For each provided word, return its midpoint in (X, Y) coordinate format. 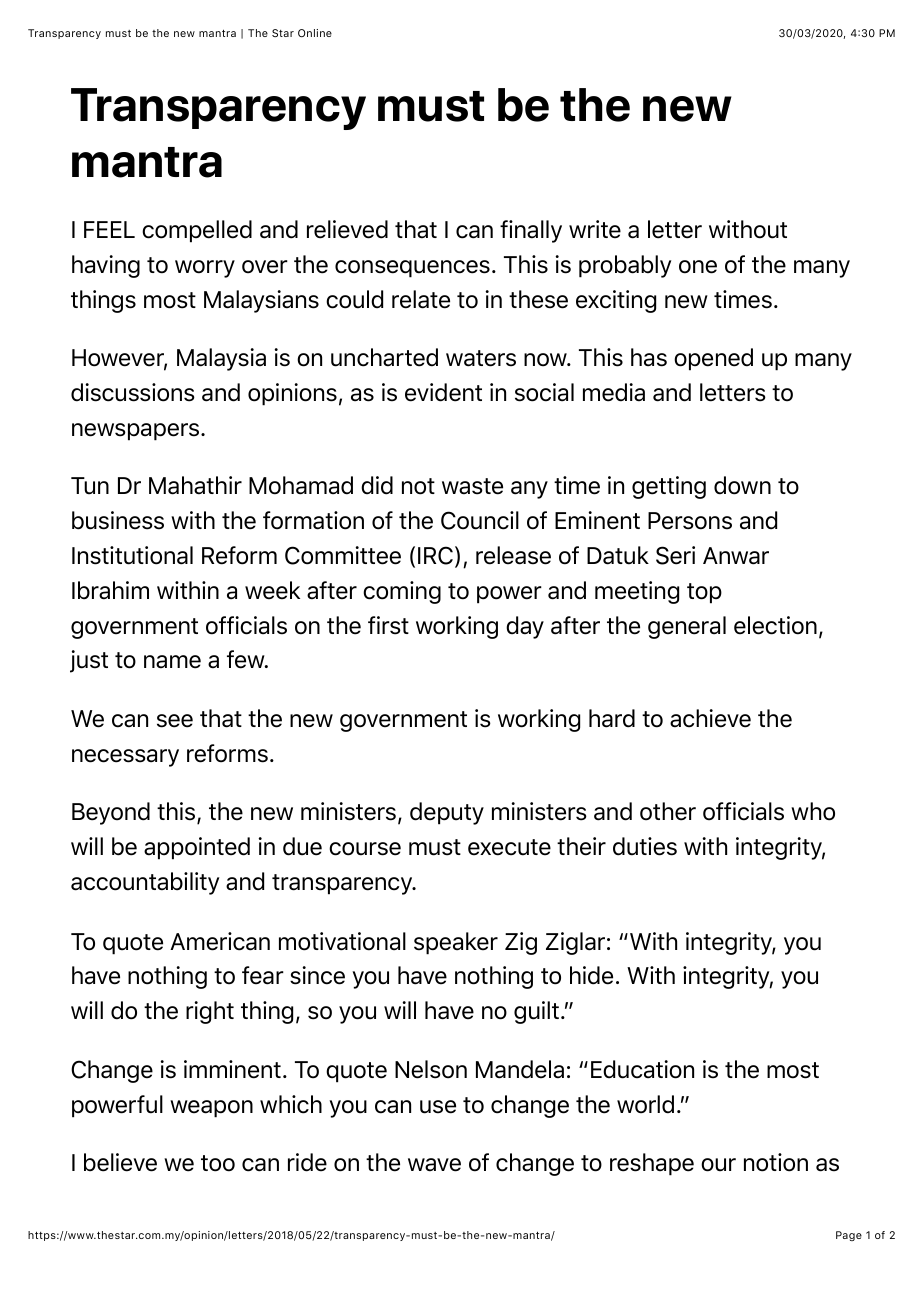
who (813, 811)
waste (472, 486)
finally (531, 231)
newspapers (137, 432)
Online (315, 33)
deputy (447, 813)
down (742, 485)
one (698, 267)
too (218, 1163)
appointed (197, 848)
